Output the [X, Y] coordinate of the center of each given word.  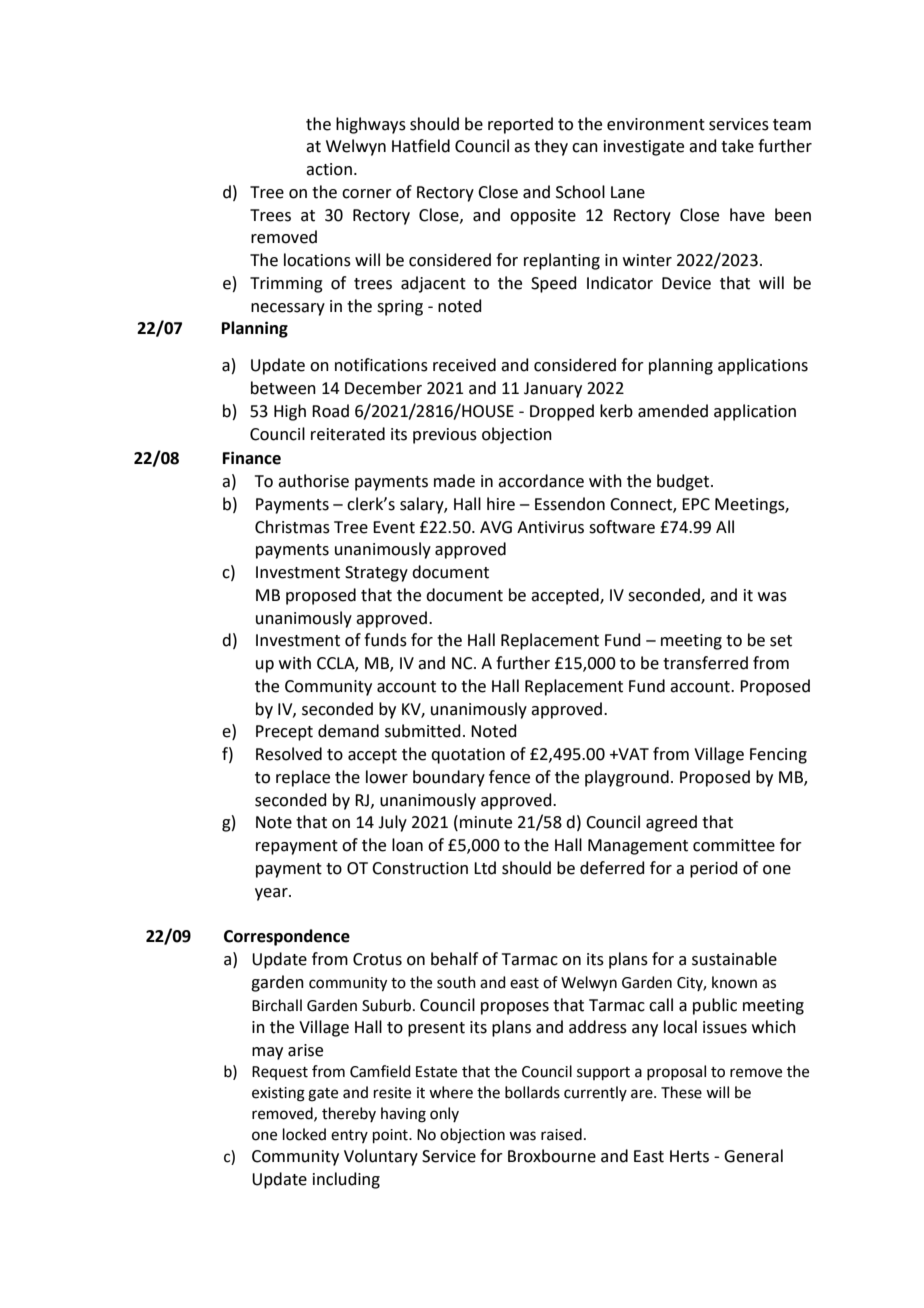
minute [486, 822]
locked [304, 1134]
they [551, 147]
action [329, 169]
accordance [541, 481]
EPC [696, 504]
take [737, 146]
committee [734, 845]
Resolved [289, 754]
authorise [313, 481]
